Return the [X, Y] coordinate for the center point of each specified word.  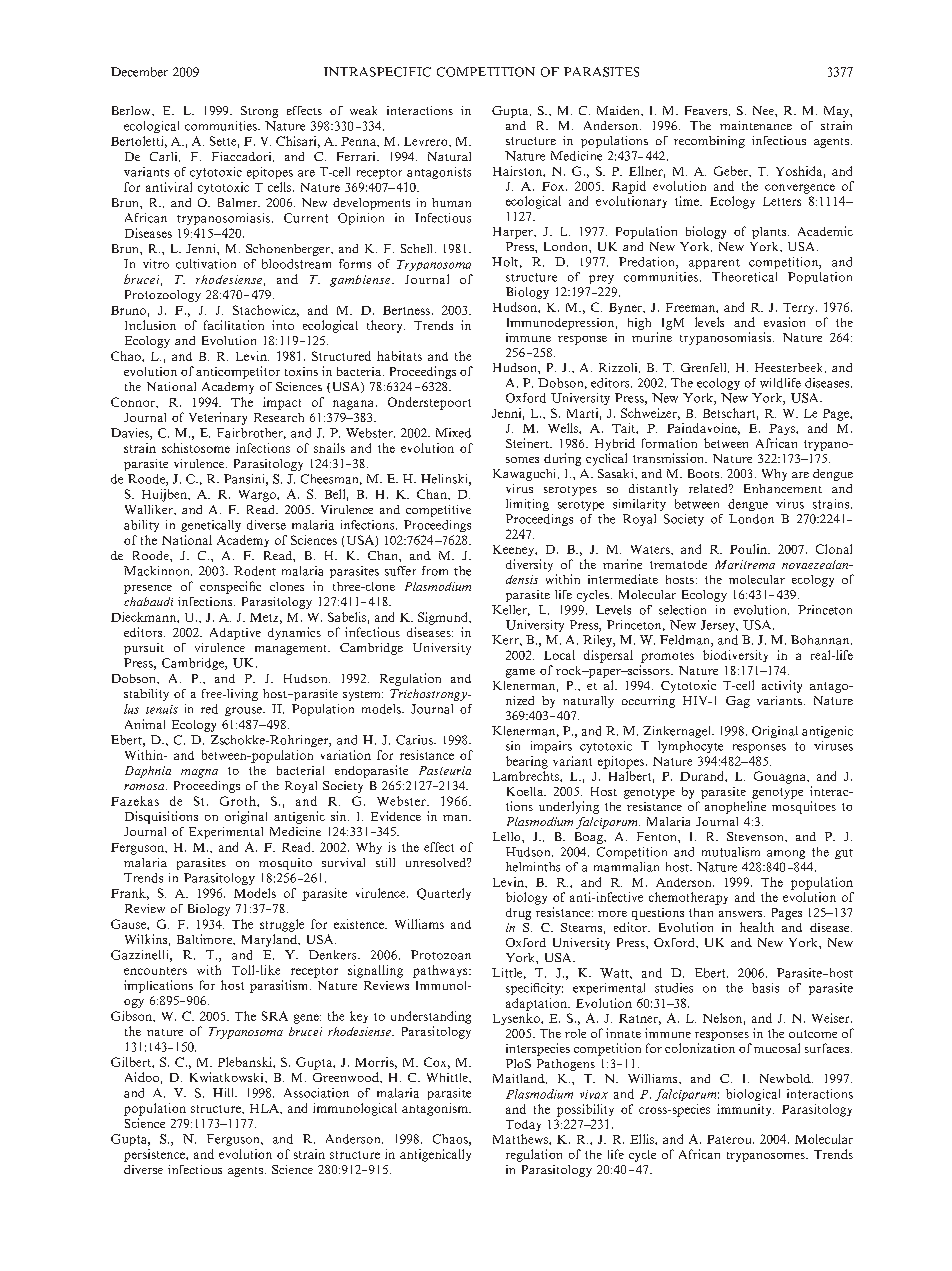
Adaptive [235, 634]
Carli [165, 157]
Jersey [719, 626]
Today [523, 1125]
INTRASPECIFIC [377, 72]
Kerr [506, 640]
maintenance [756, 125]
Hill [224, 1092]
